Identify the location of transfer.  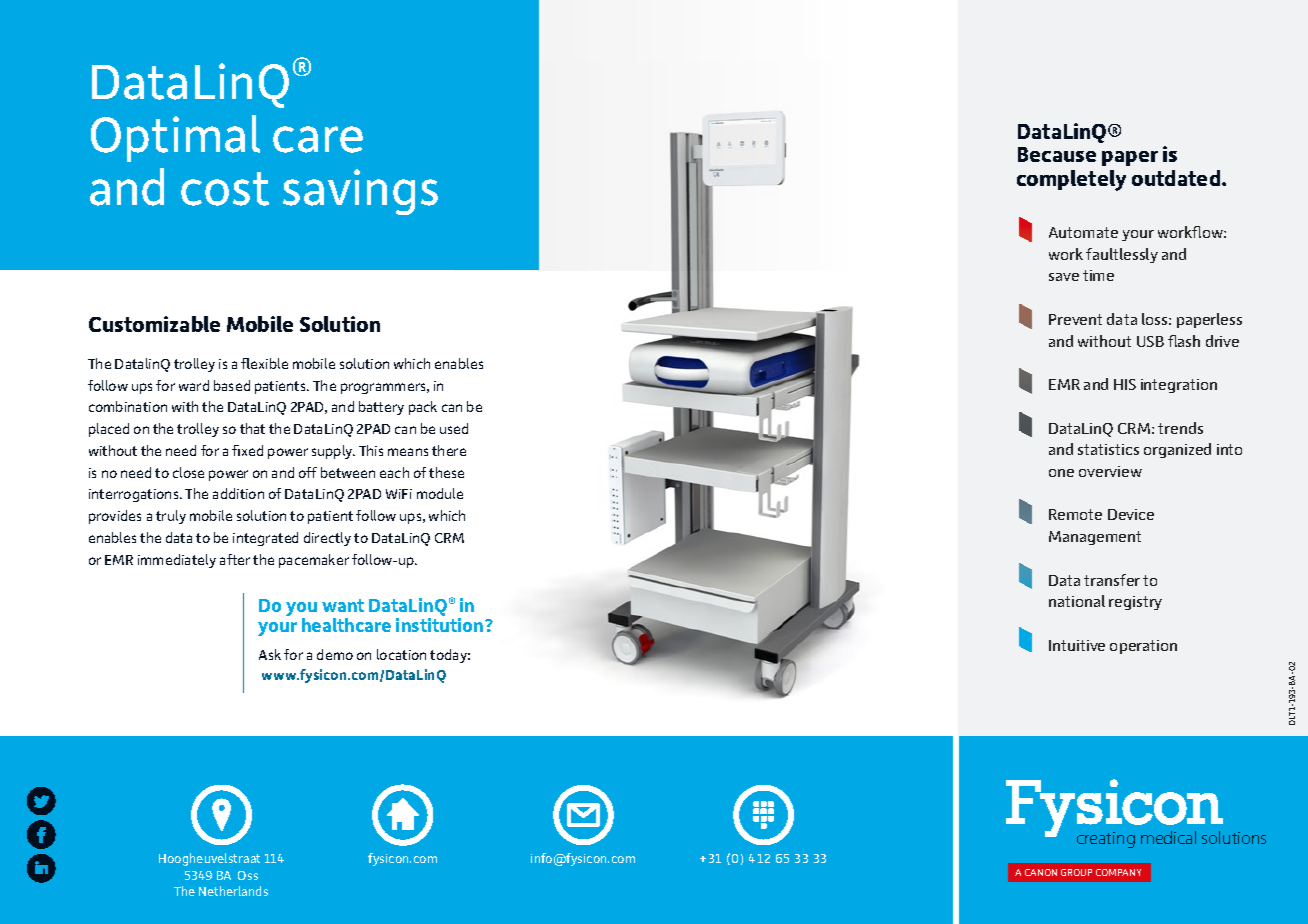
(1112, 580).
